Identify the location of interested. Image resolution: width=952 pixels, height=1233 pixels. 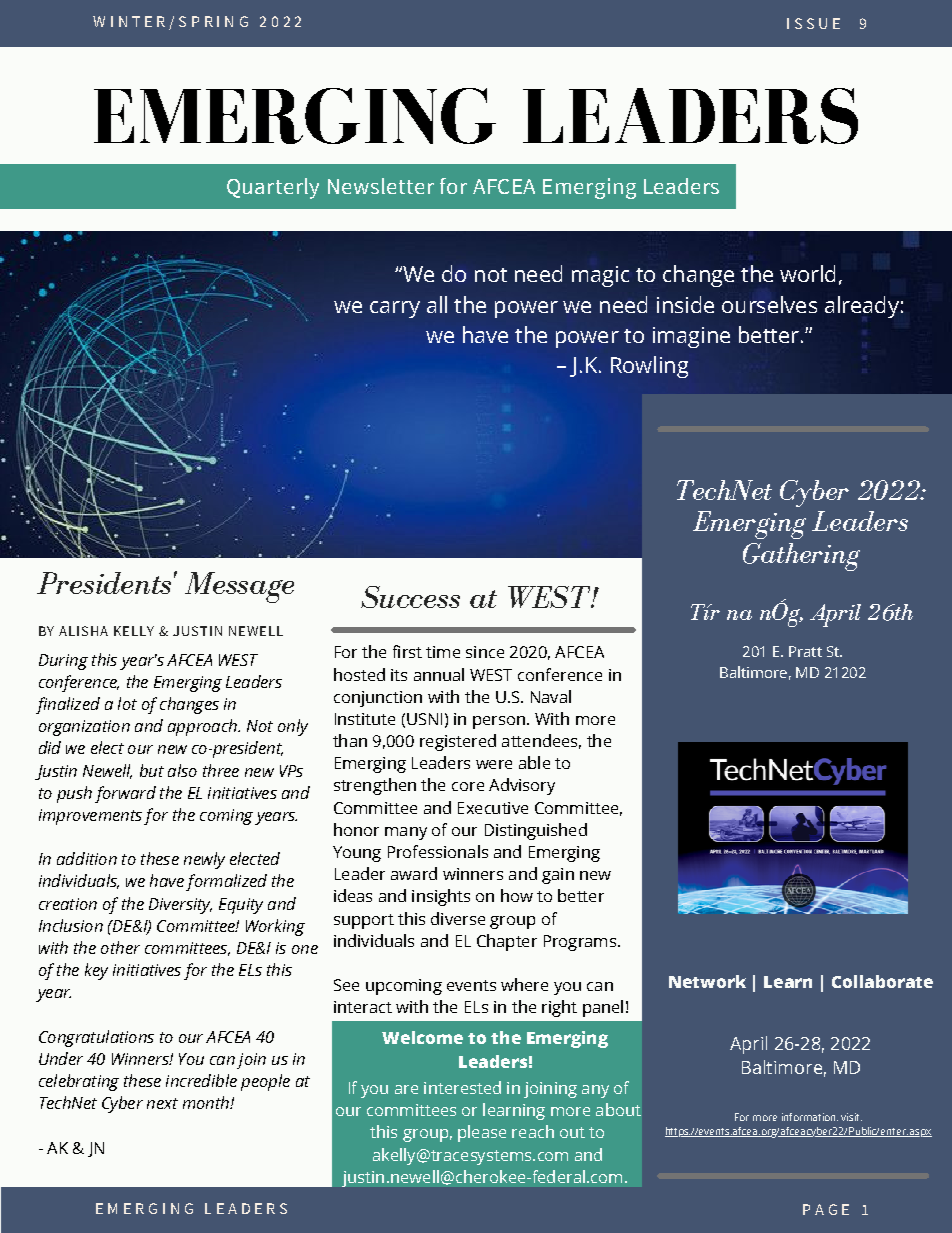
(462, 1087).
